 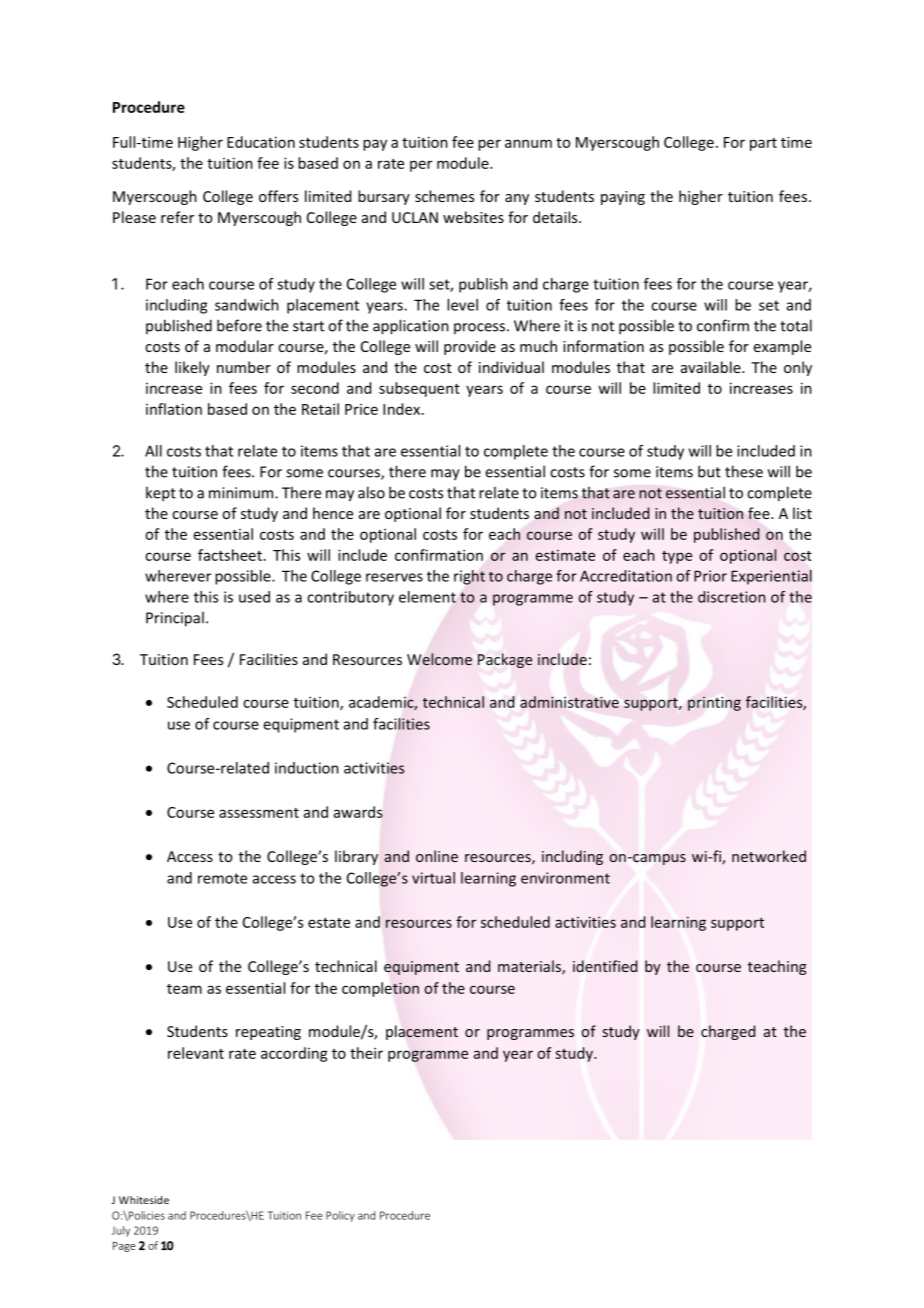 I want to click on materials, so click(x=530, y=967).
